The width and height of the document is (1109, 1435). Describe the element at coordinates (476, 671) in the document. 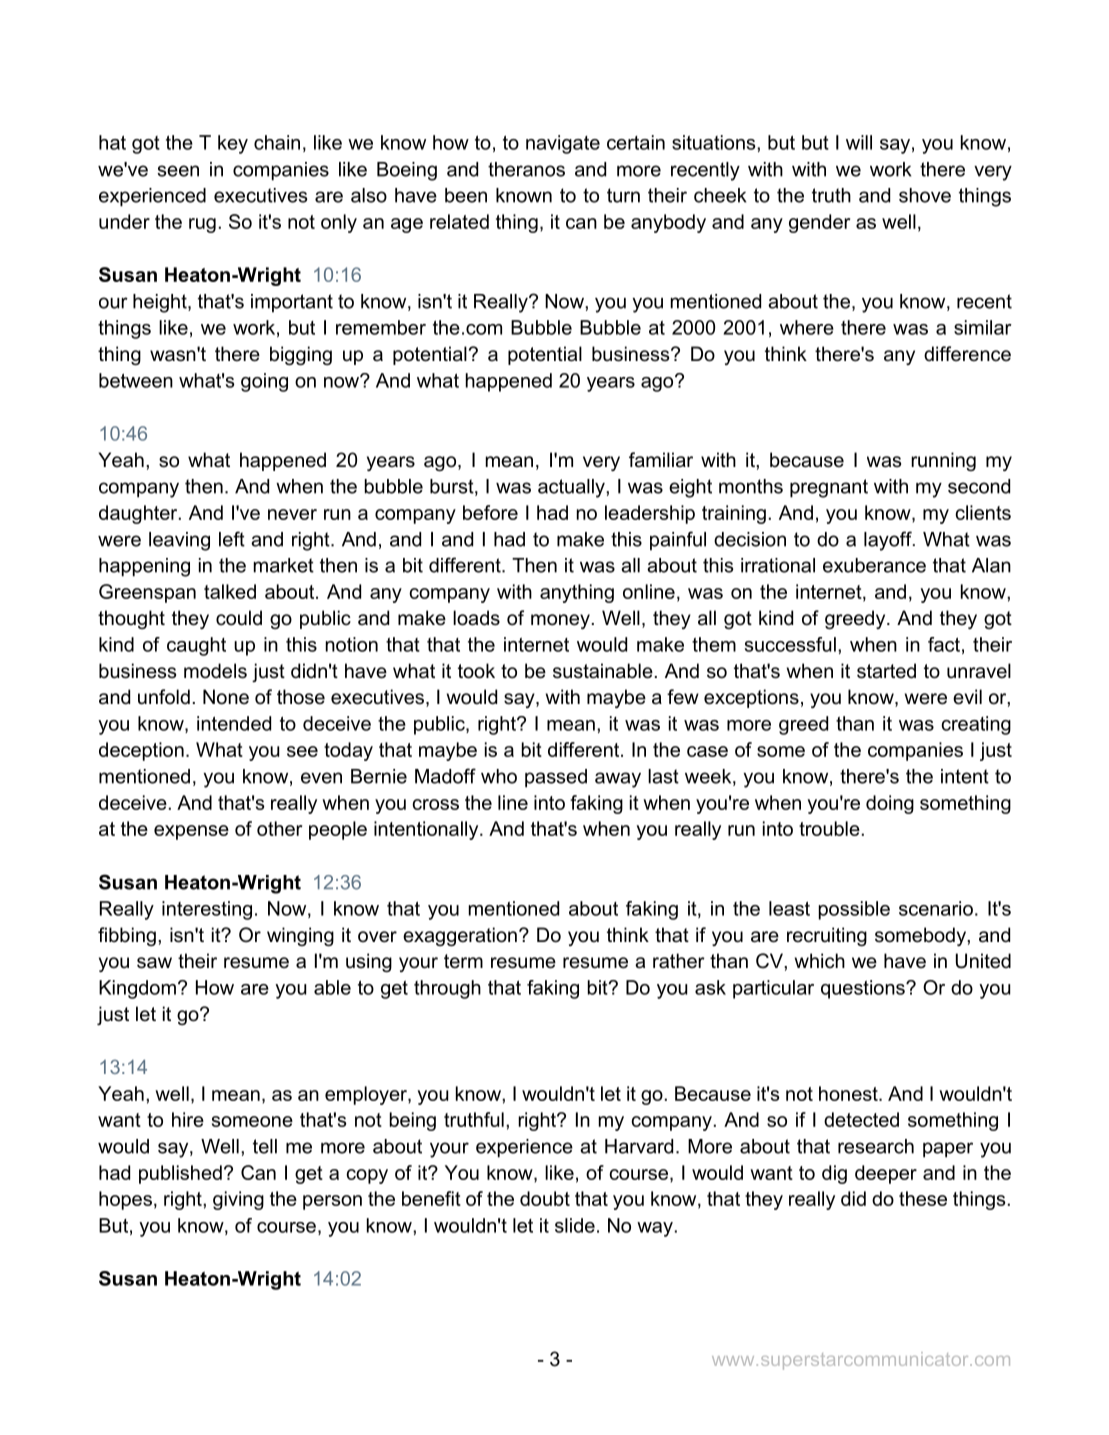

I see `took` at that location.
